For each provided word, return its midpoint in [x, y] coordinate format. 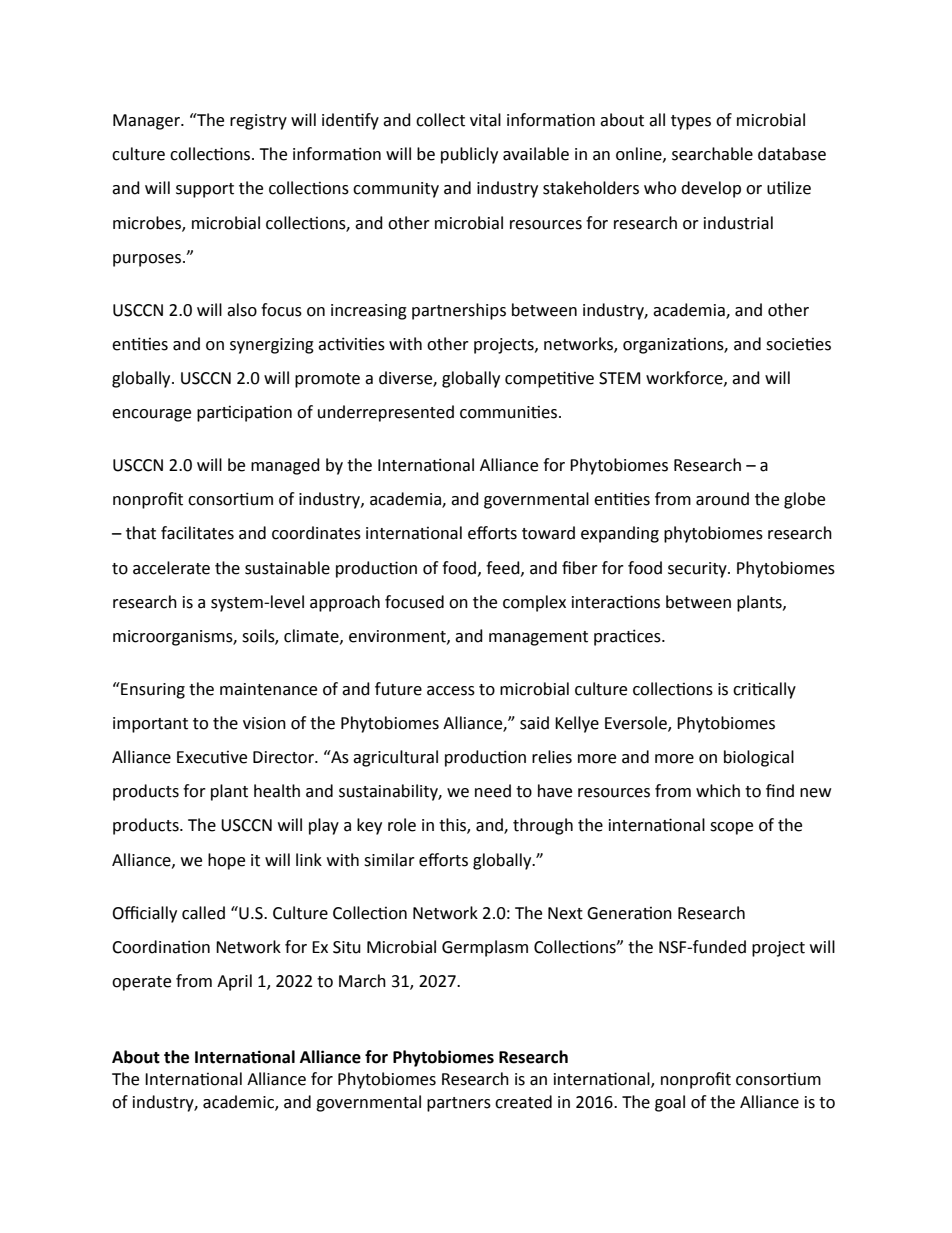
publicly [469, 155]
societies [798, 344]
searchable [712, 154]
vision [264, 723]
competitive [549, 379]
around [722, 499]
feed [504, 568]
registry [258, 122]
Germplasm [485, 948]
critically [764, 690]
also [242, 310]
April [234, 982]
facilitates [197, 533]
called [203, 913]
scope [731, 828]
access [451, 691]
